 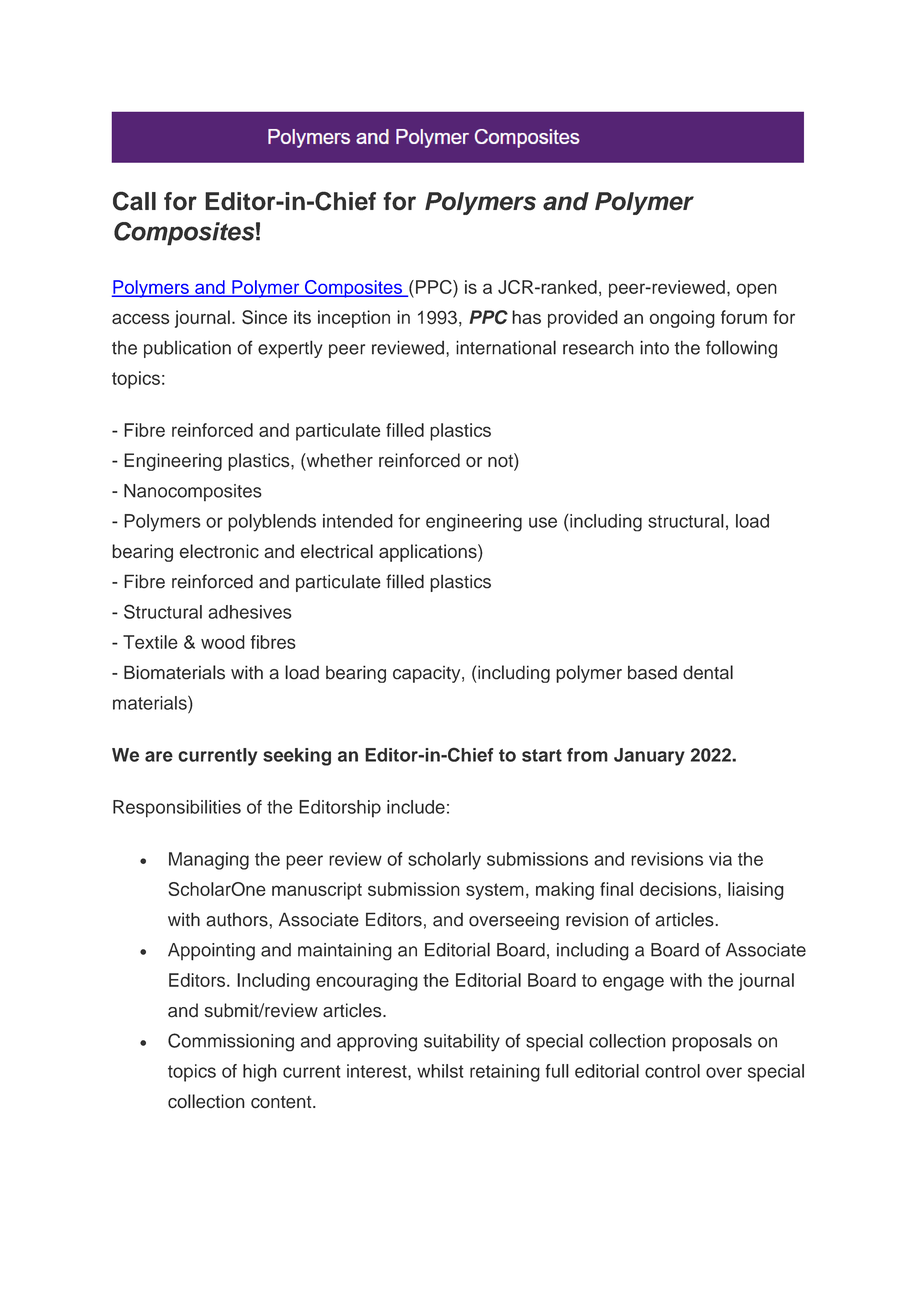 I want to click on has, so click(x=526, y=317).
